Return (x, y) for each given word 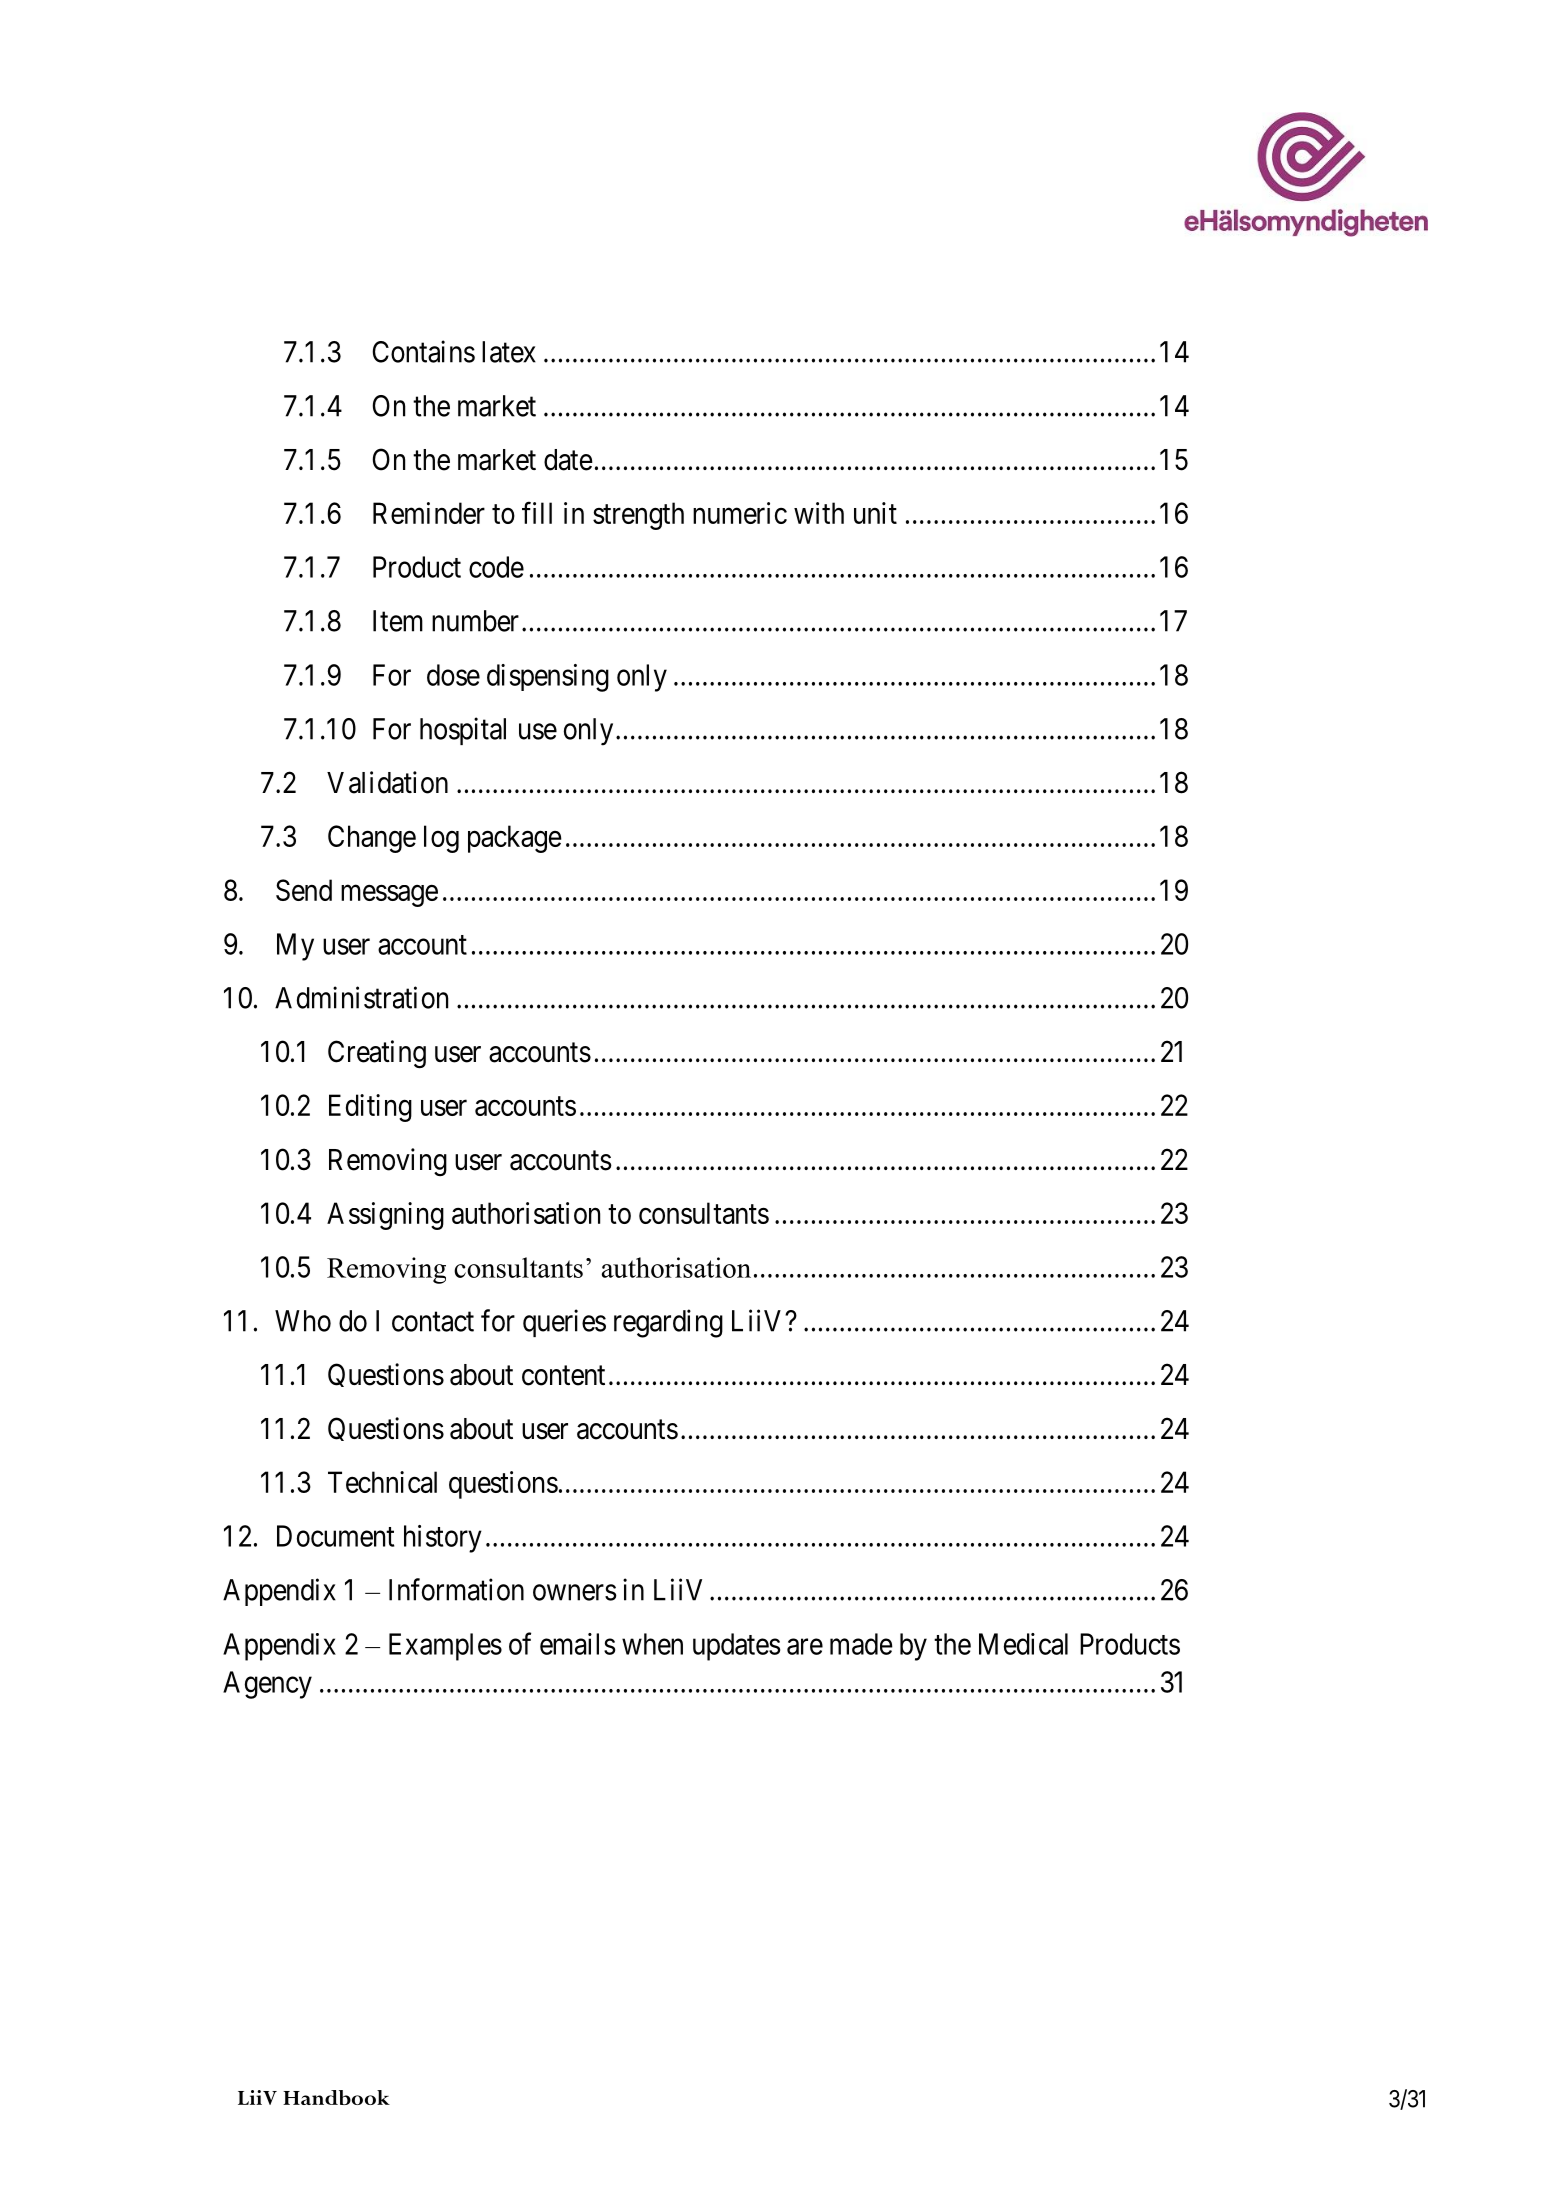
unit (875, 513)
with (819, 513)
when (652, 1644)
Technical (382, 1482)
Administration (361, 997)
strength (638, 516)
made (861, 1644)
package (515, 839)
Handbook (336, 2097)
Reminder (429, 513)
